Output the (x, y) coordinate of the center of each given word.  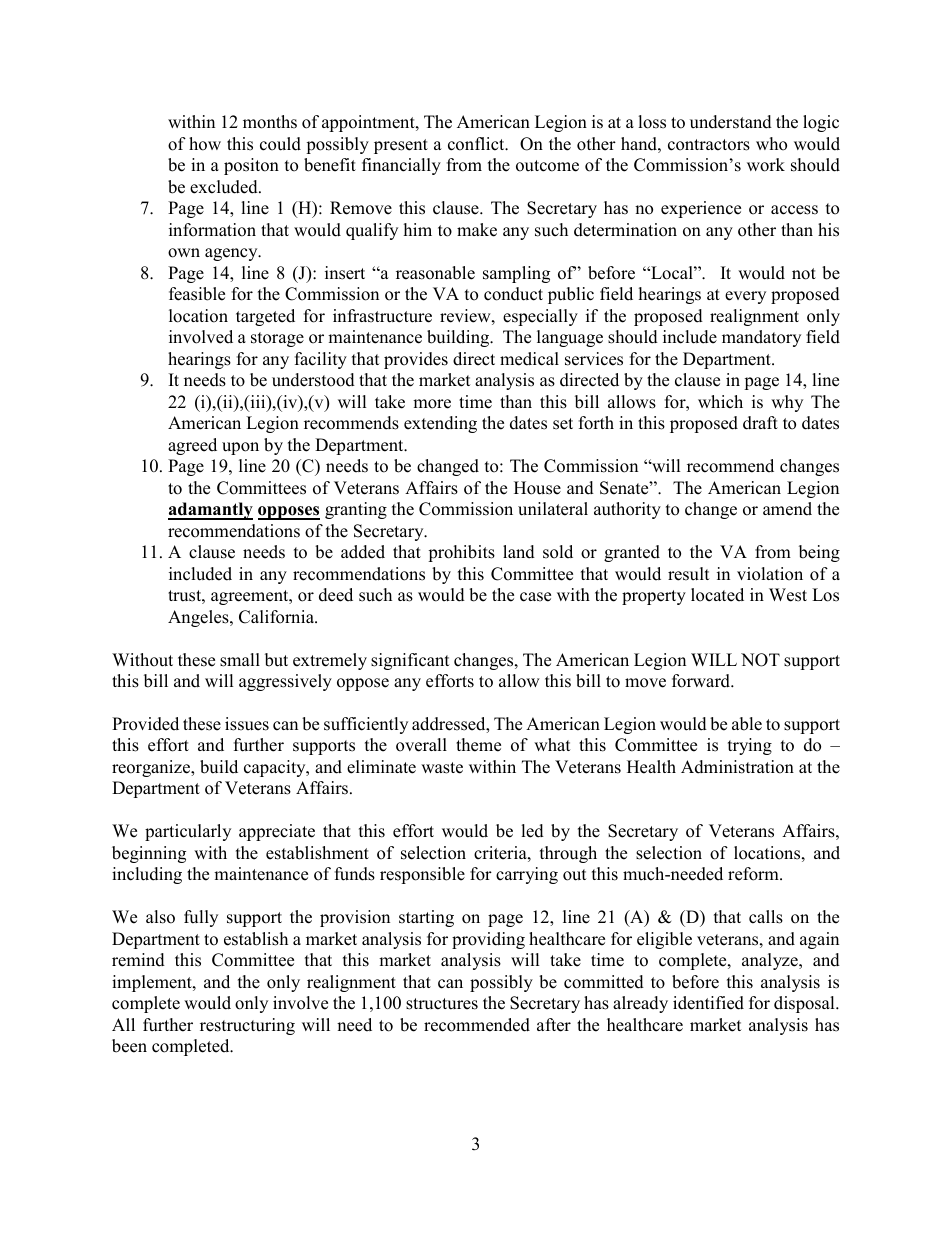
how (205, 144)
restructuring (247, 1026)
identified (708, 1003)
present (401, 146)
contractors (709, 145)
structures (442, 1004)
